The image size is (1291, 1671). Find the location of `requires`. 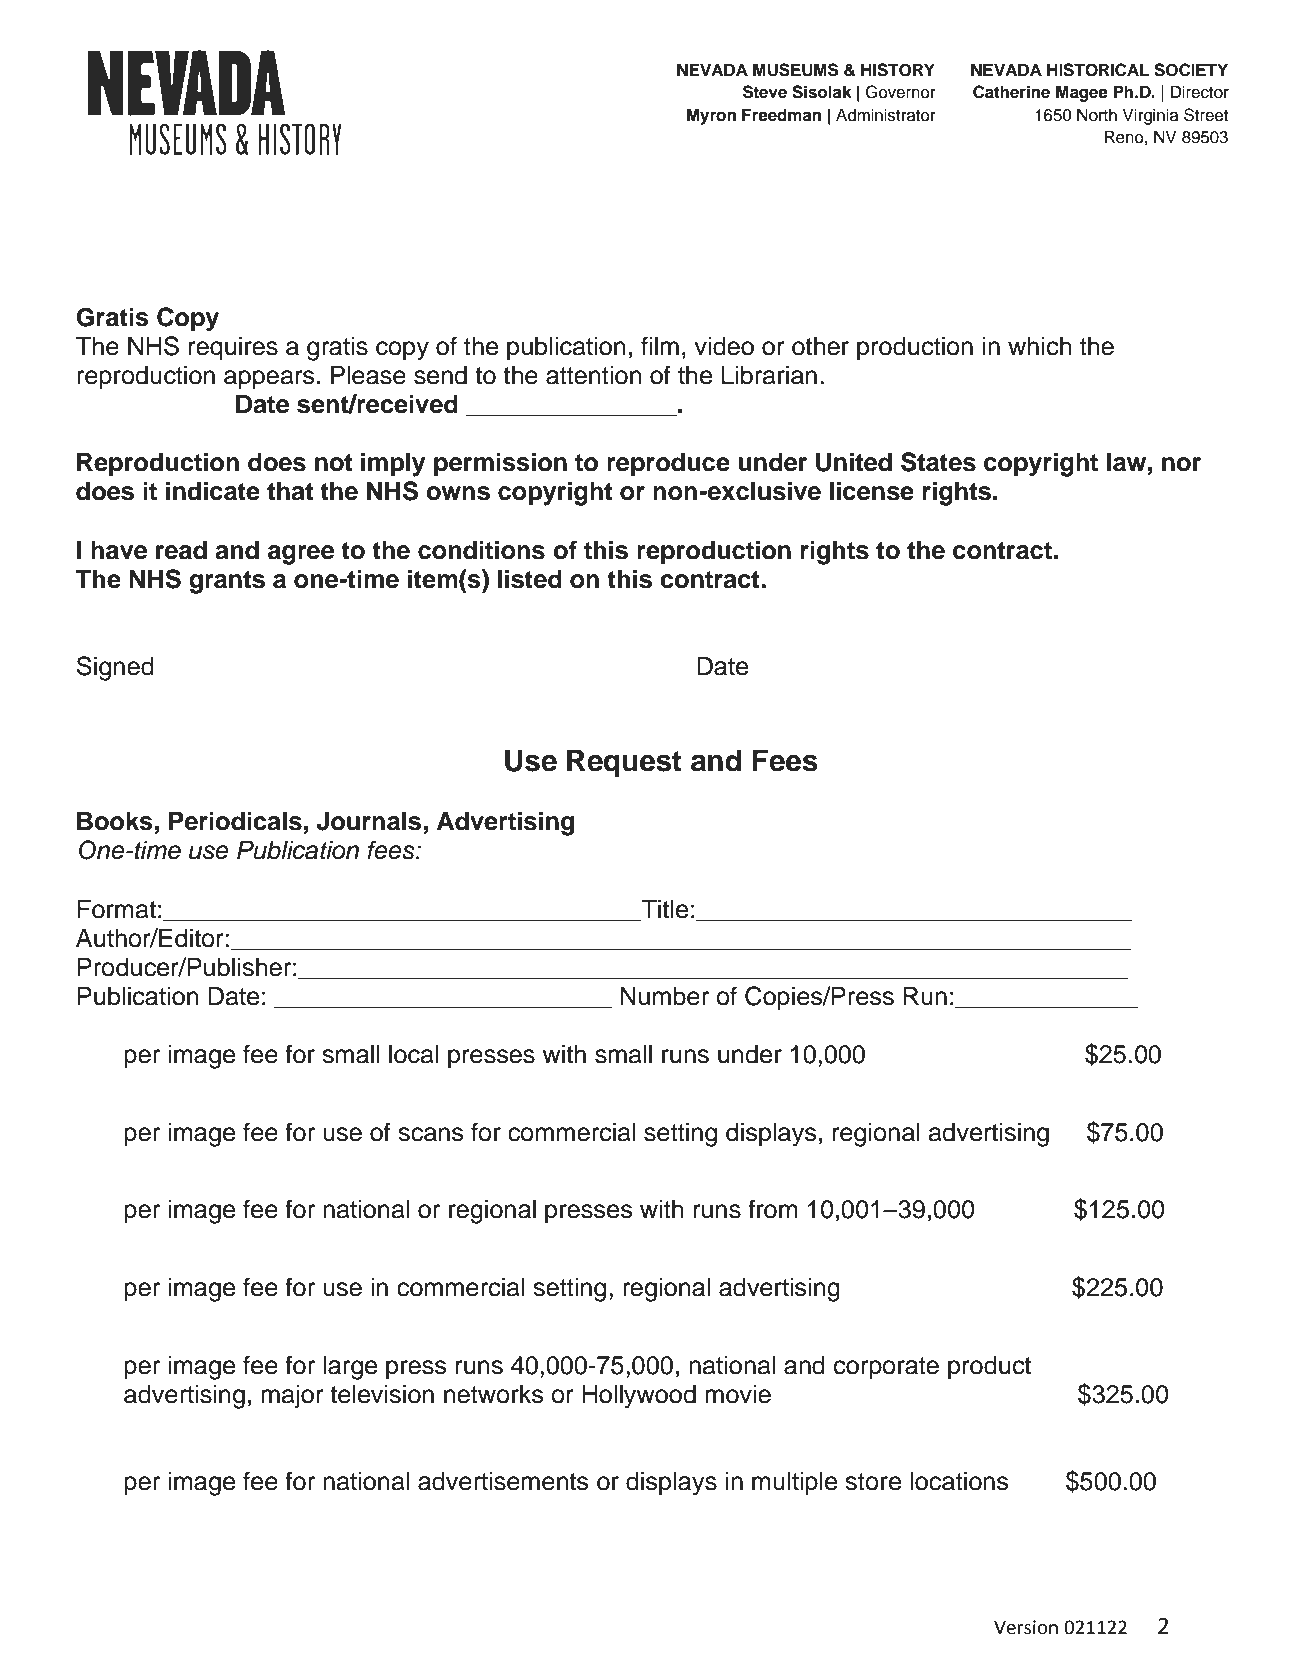

requires is located at coordinates (233, 348).
